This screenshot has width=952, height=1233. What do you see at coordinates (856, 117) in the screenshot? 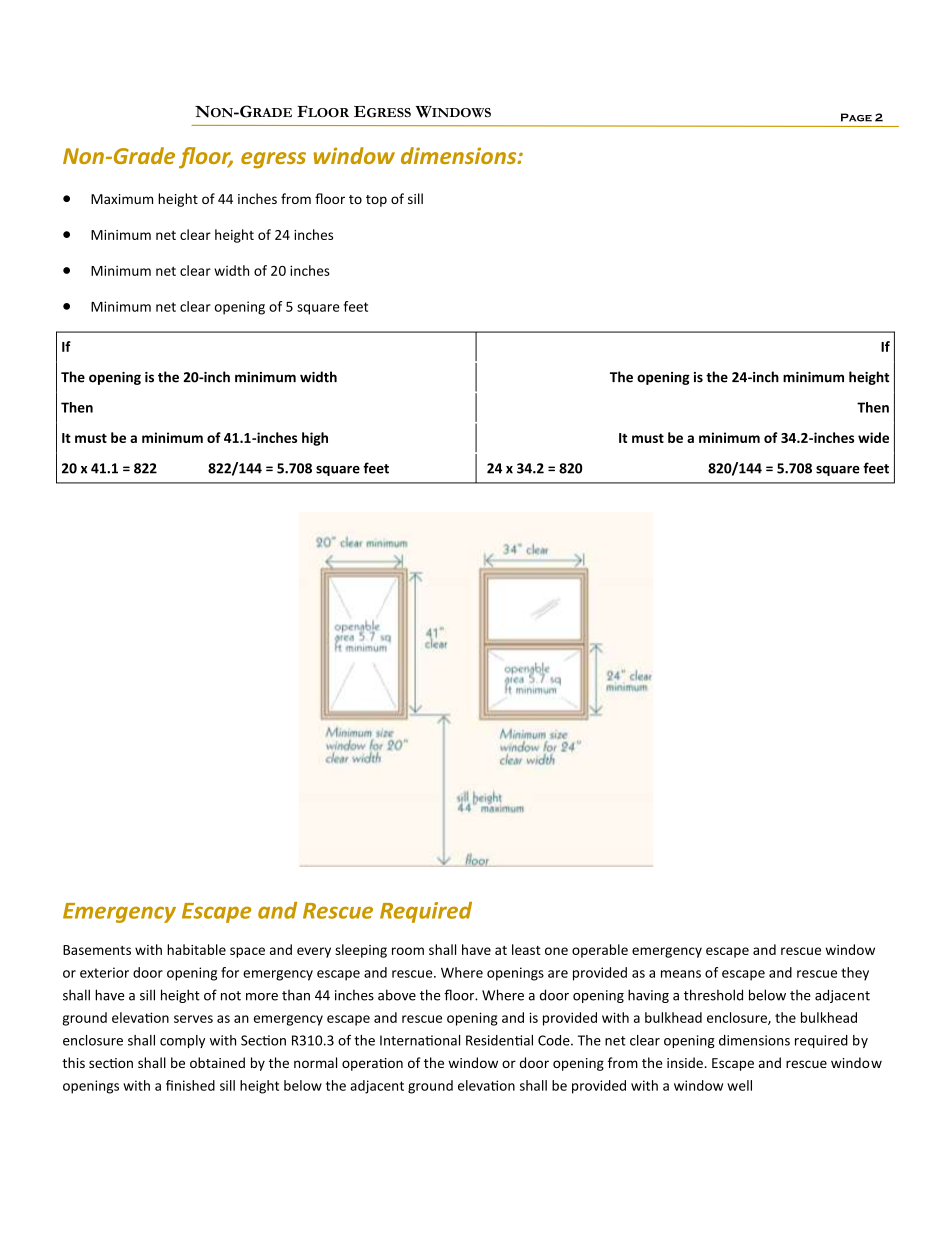
I see `Page` at bounding box center [856, 117].
